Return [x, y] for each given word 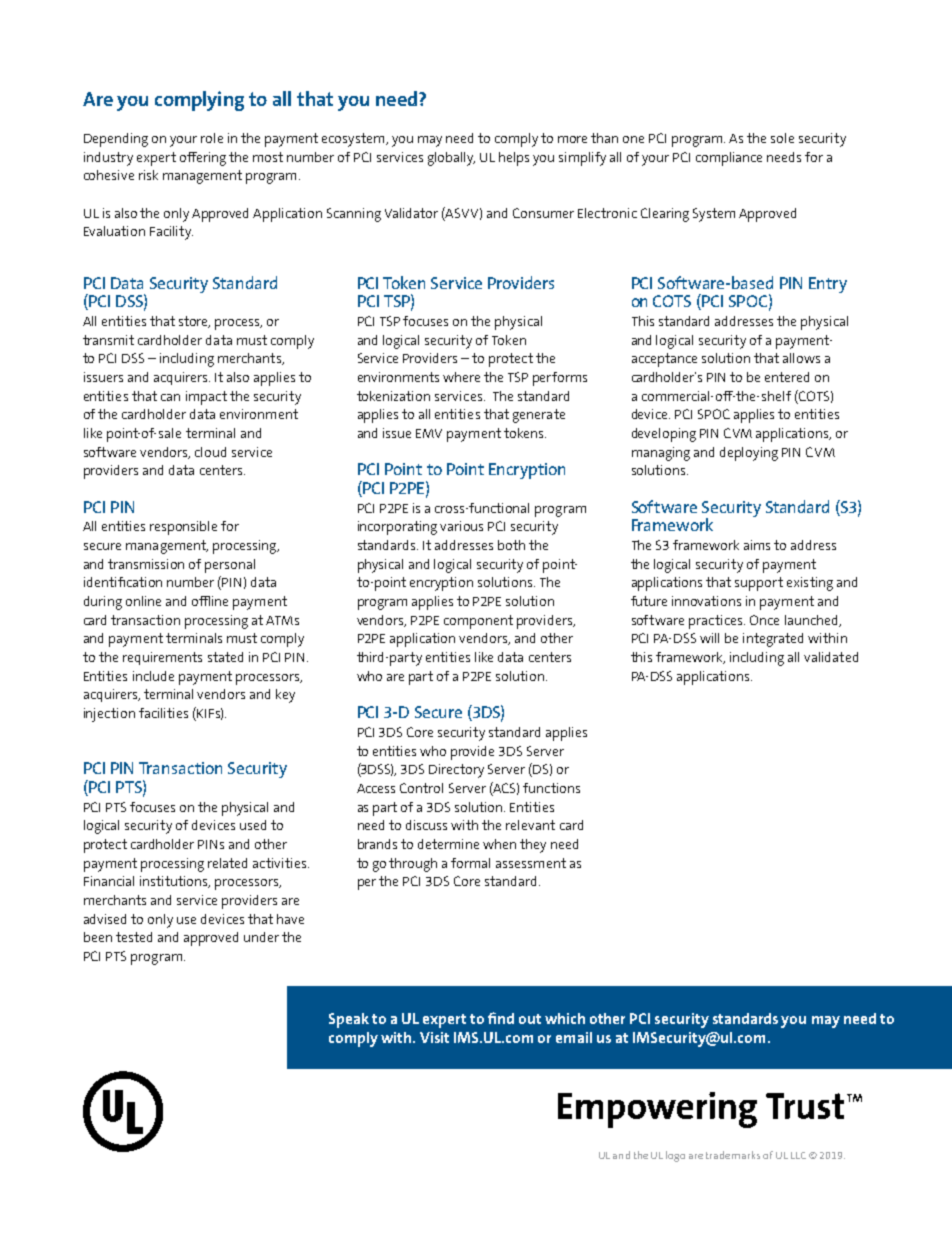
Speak [349, 1020]
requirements [162, 658]
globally [451, 159]
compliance [729, 159]
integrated [773, 640]
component [478, 622]
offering [203, 159]
